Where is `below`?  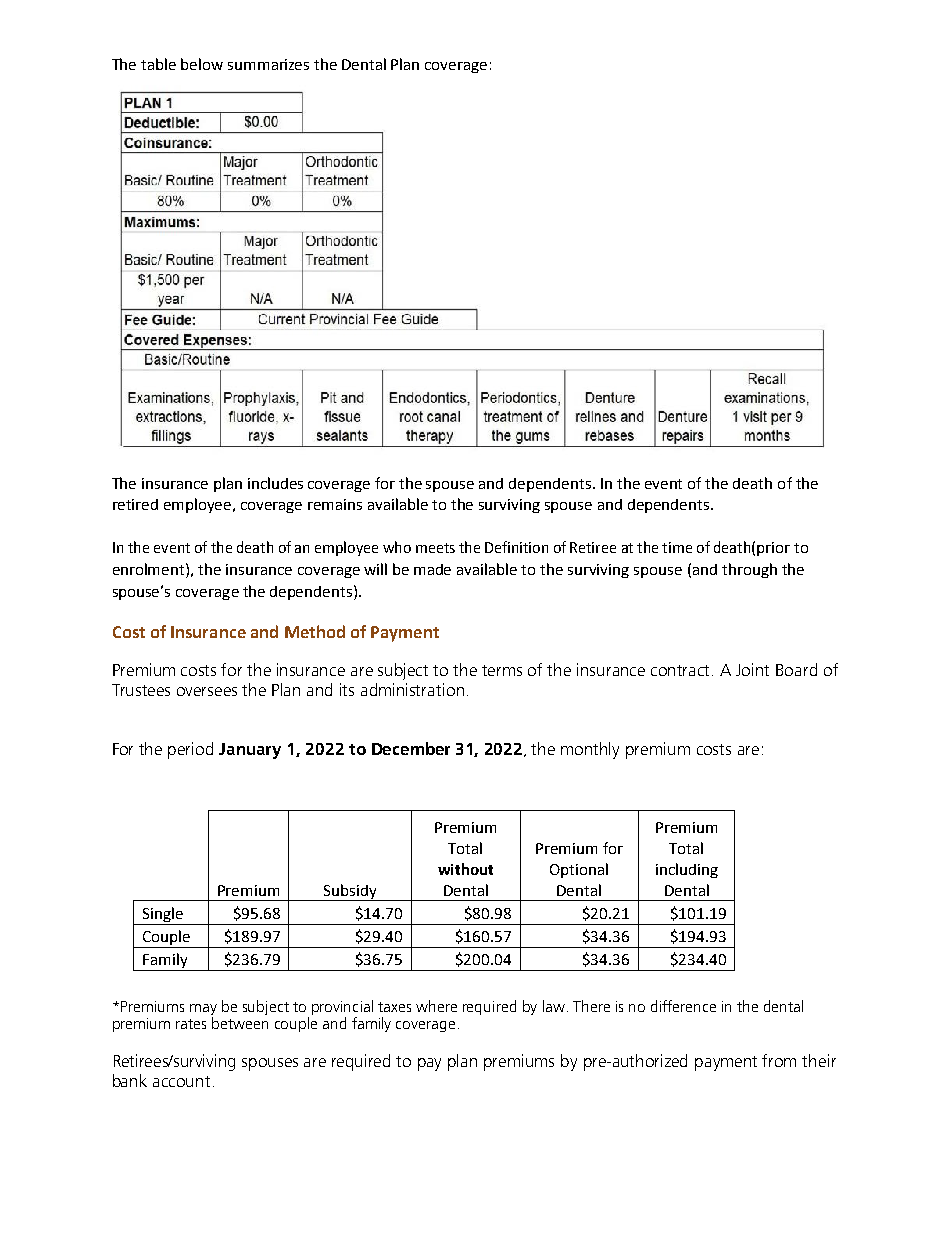 below is located at coordinates (202, 64).
